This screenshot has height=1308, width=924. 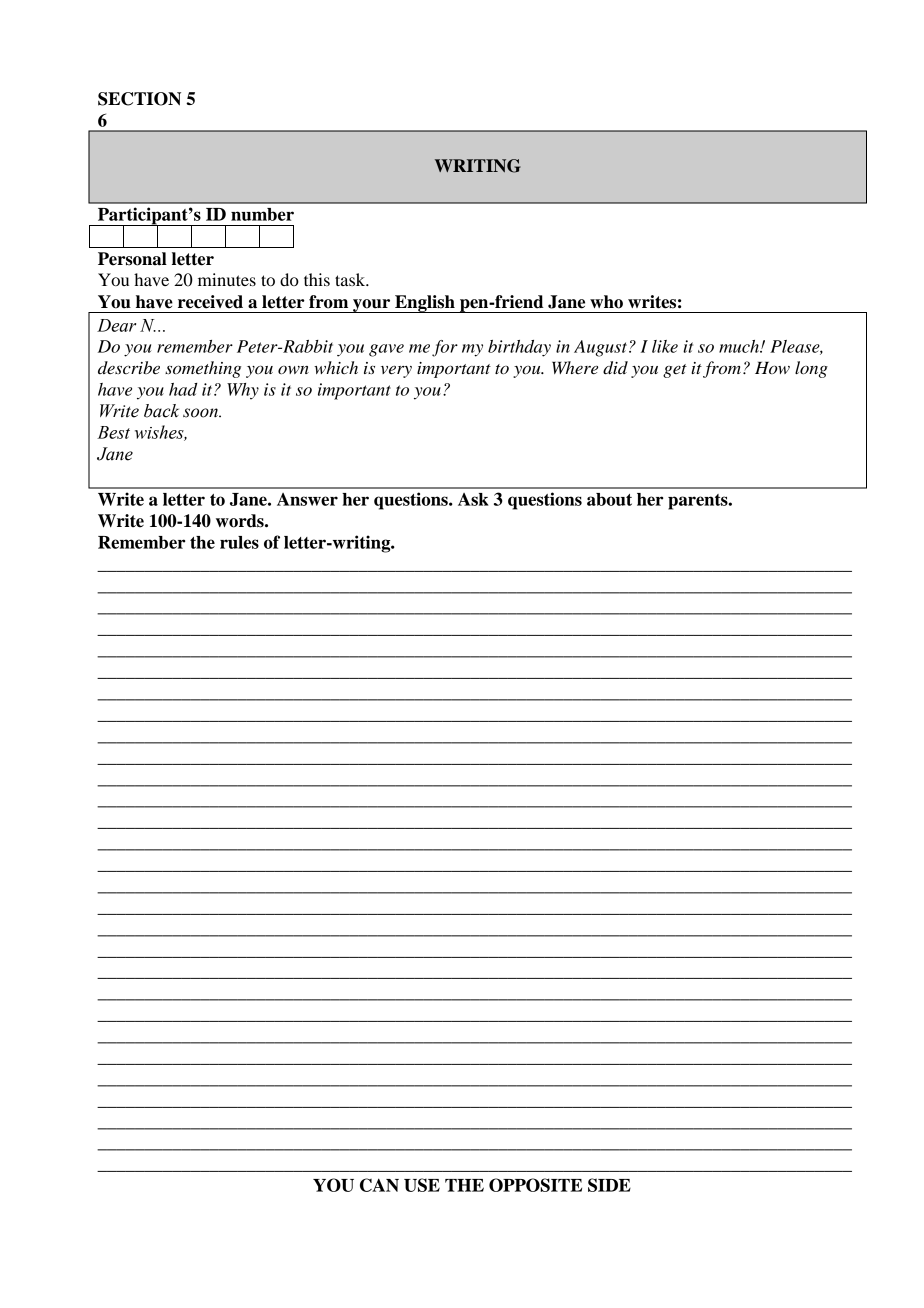 What do you see at coordinates (606, 302) in the screenshot?
I see `who` at bounding box center [606, 302].
